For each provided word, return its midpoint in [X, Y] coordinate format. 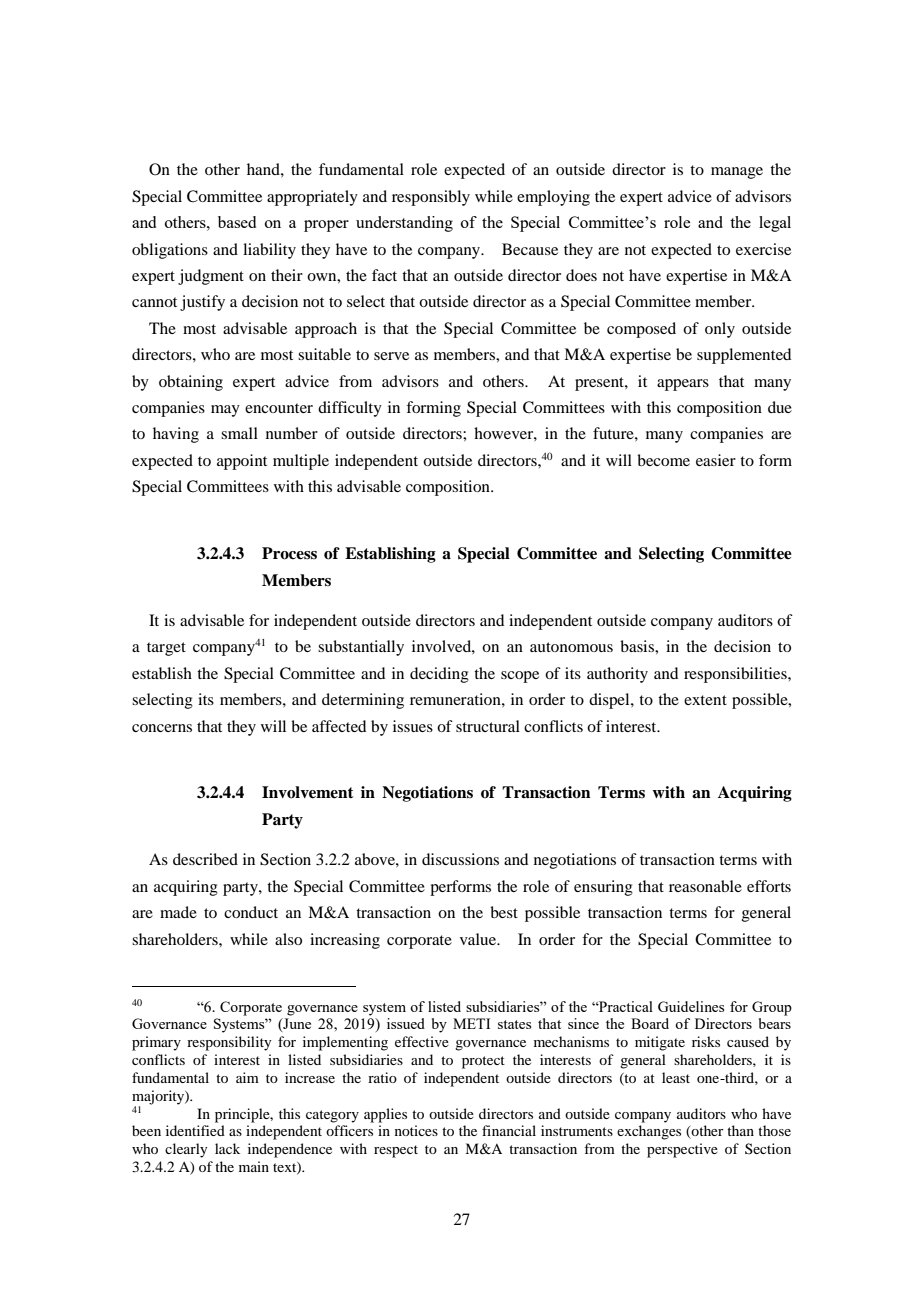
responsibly [431, 198]
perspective [682, 1150]
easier [716, 460]
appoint [242, 462]
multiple [301, 462]
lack [227, 1148]
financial [509, 1130]
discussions [460, 859]
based [237, 222]
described [205, 859]
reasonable [705, 886]
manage [737, 173]
